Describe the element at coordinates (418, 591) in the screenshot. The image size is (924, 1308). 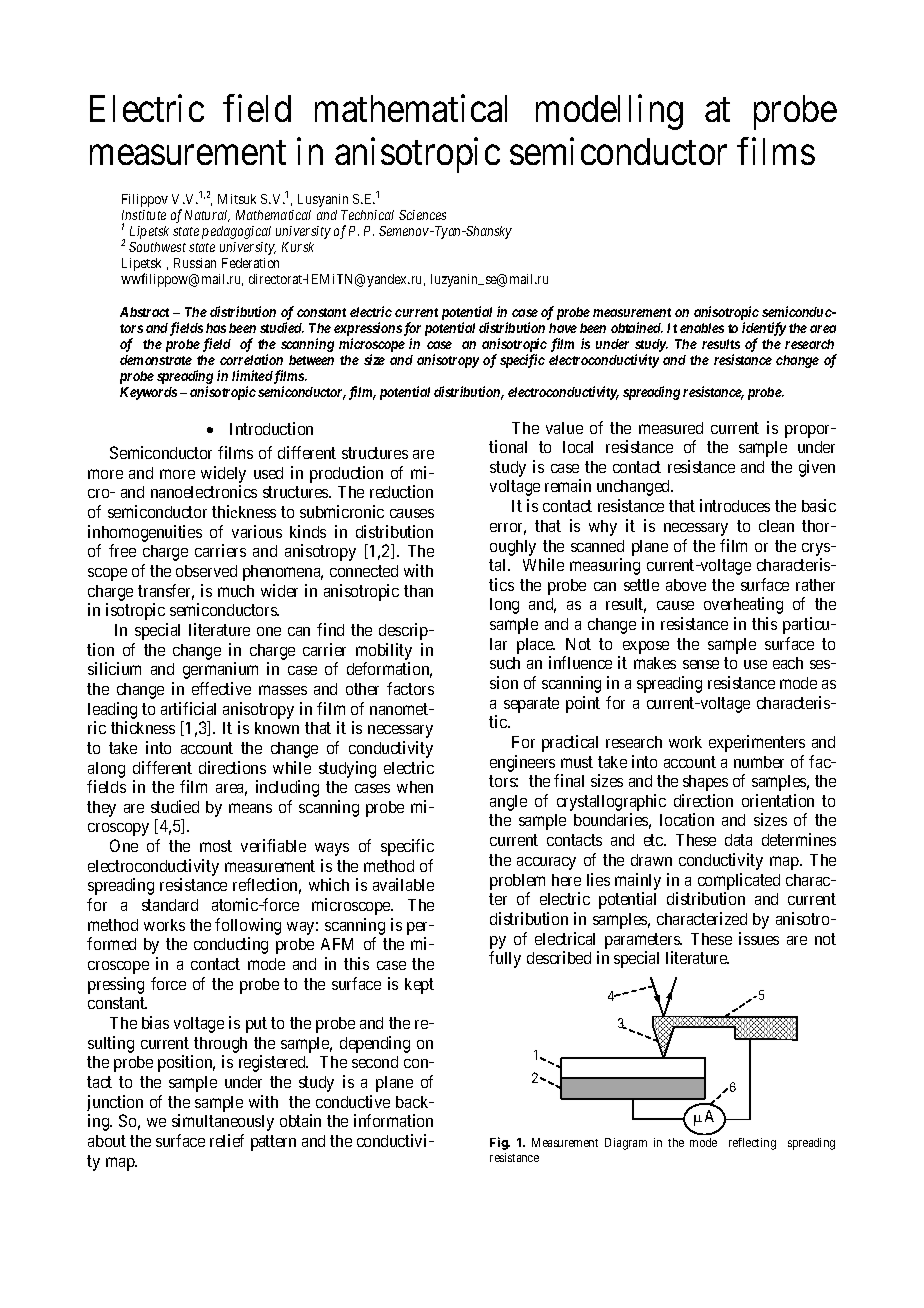
I see `than` at that location.
